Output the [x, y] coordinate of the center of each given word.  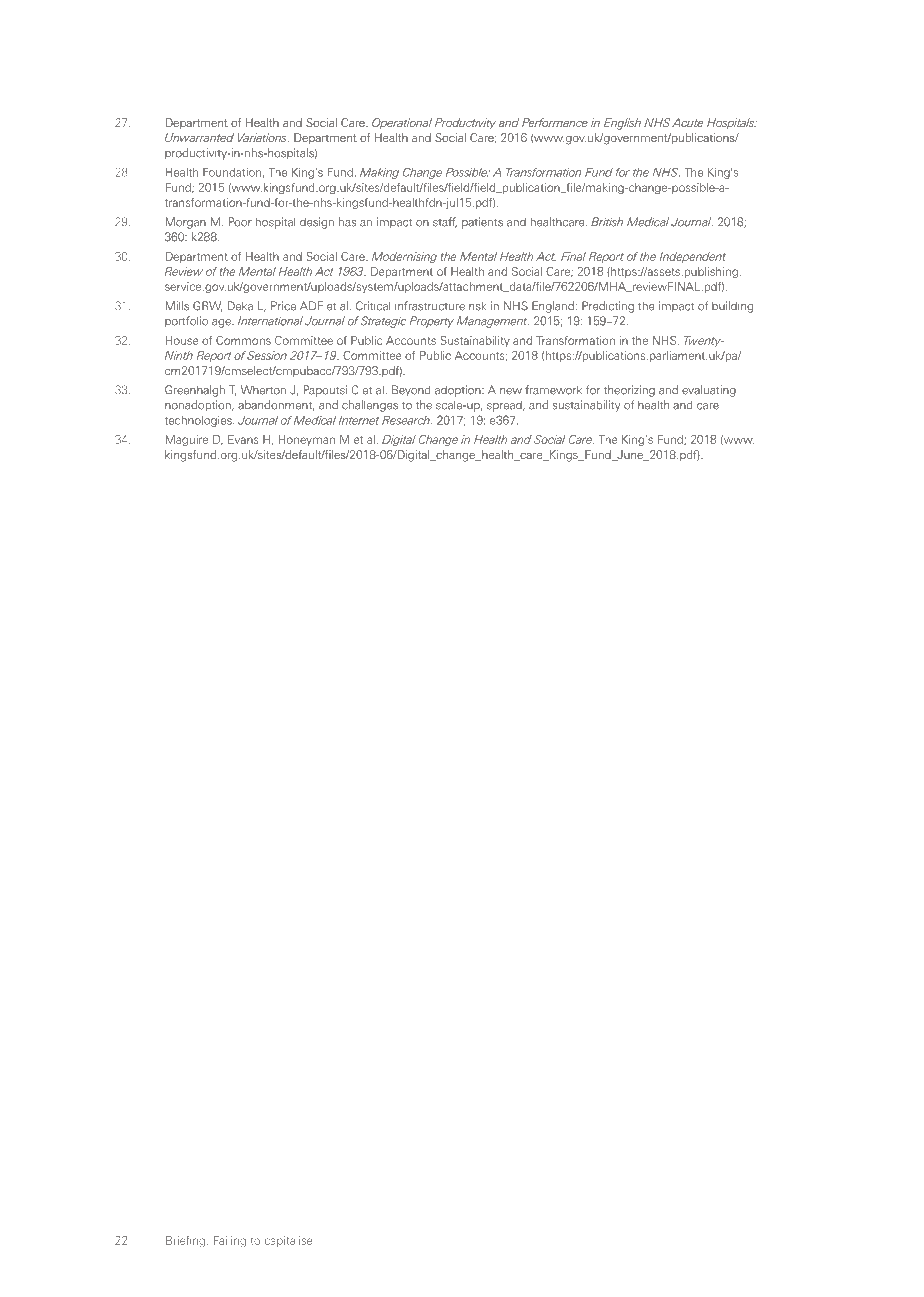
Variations [263, 137]
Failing [230, 1241]
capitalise [288, 1241]
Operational [402, 123]
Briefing [185, 1241]
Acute [687, 122]
